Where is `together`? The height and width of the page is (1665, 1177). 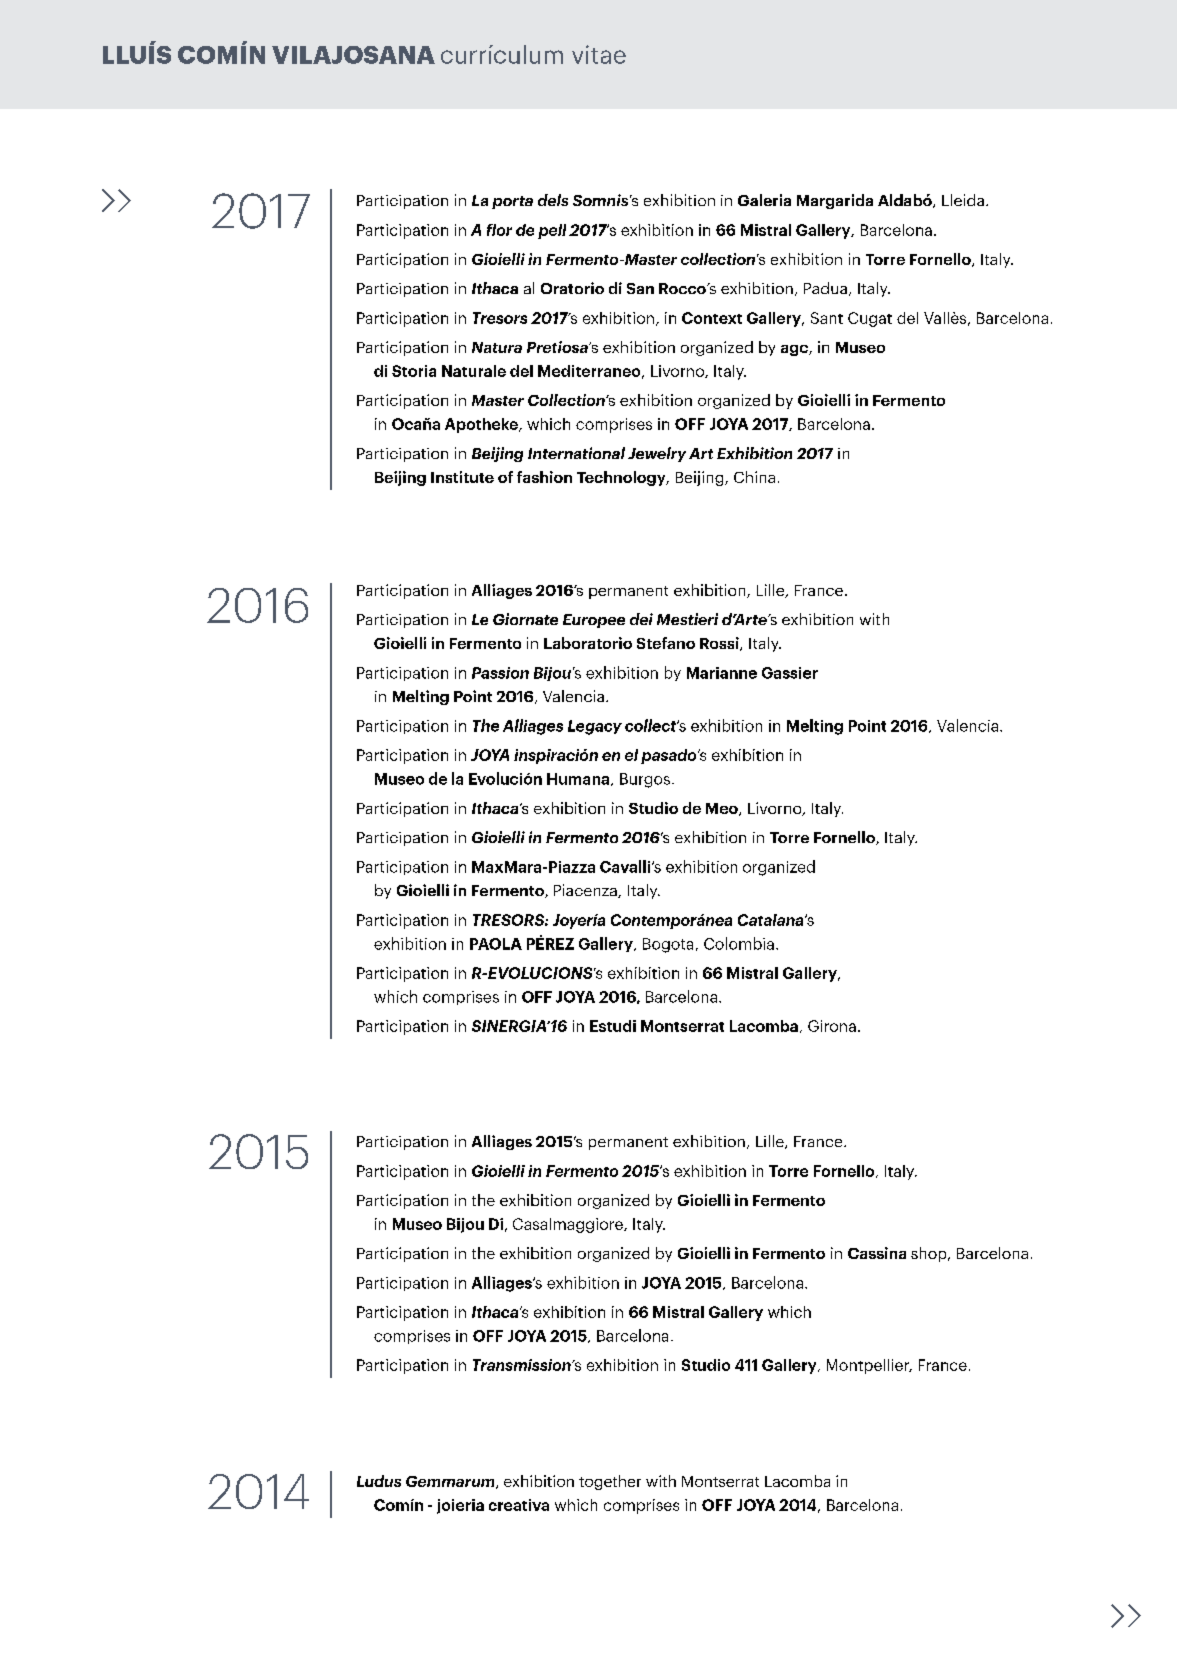 together is located at coordinates (610, 1482).
